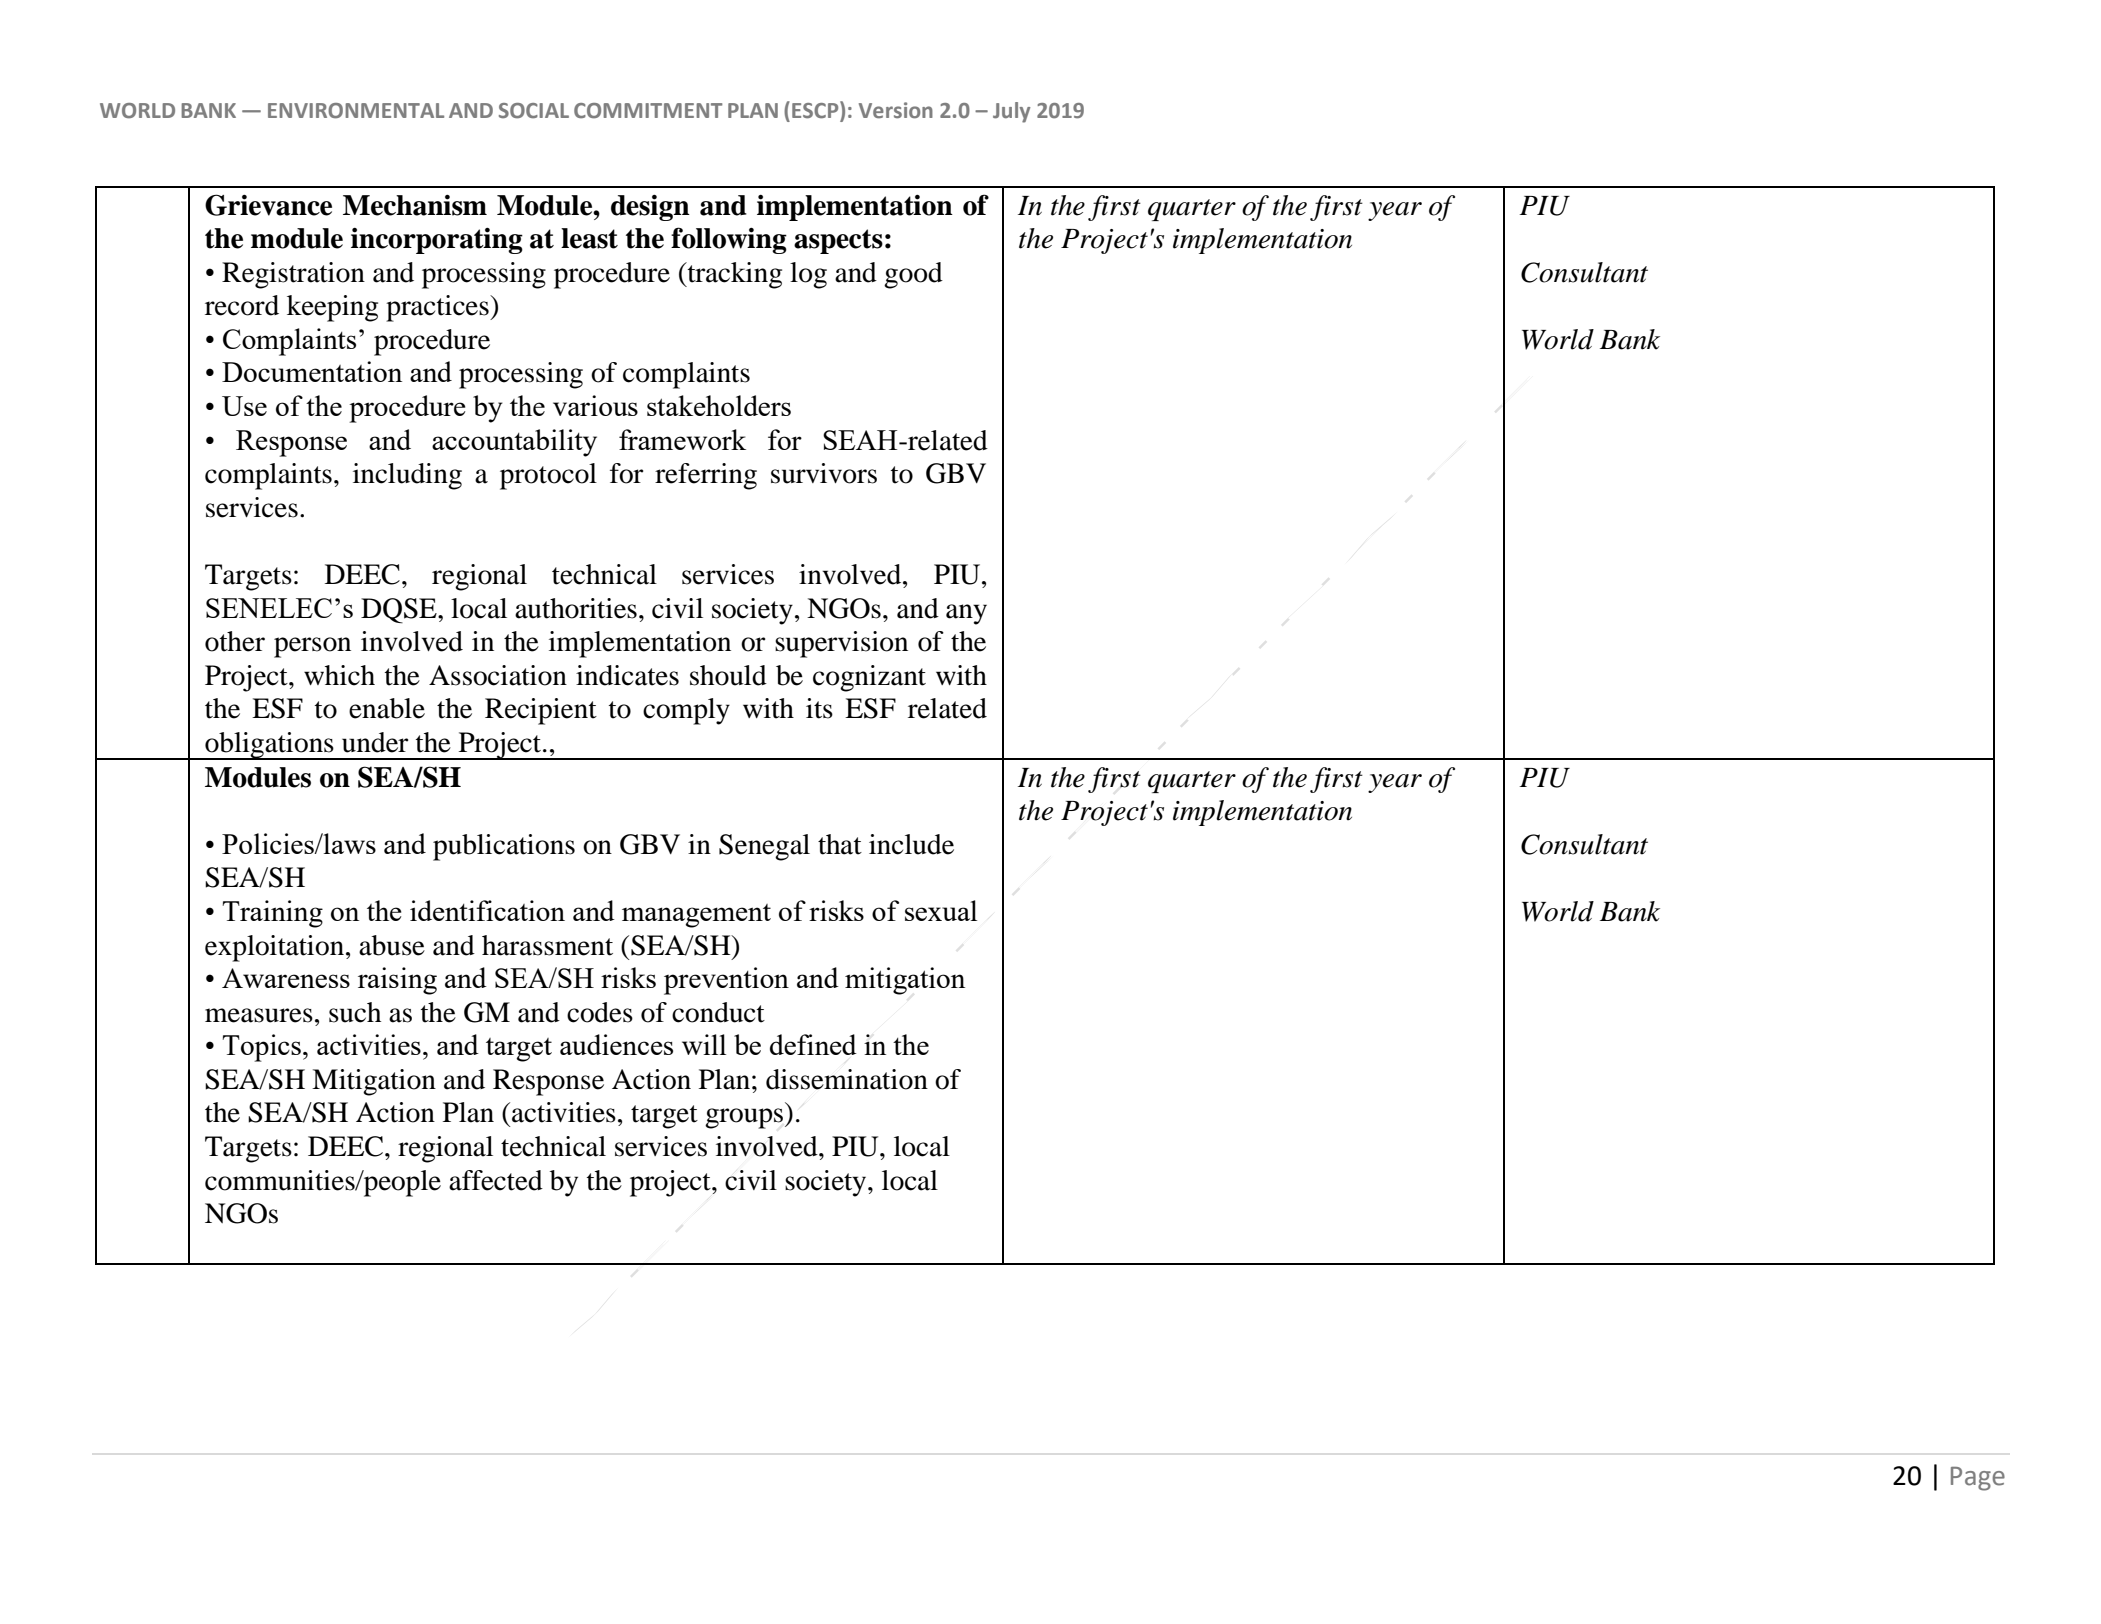 This image has height=1624, width=2101. What do you see at coordinates (407, 476) in the image?
I see `including` at bounding box center [407, 476].
